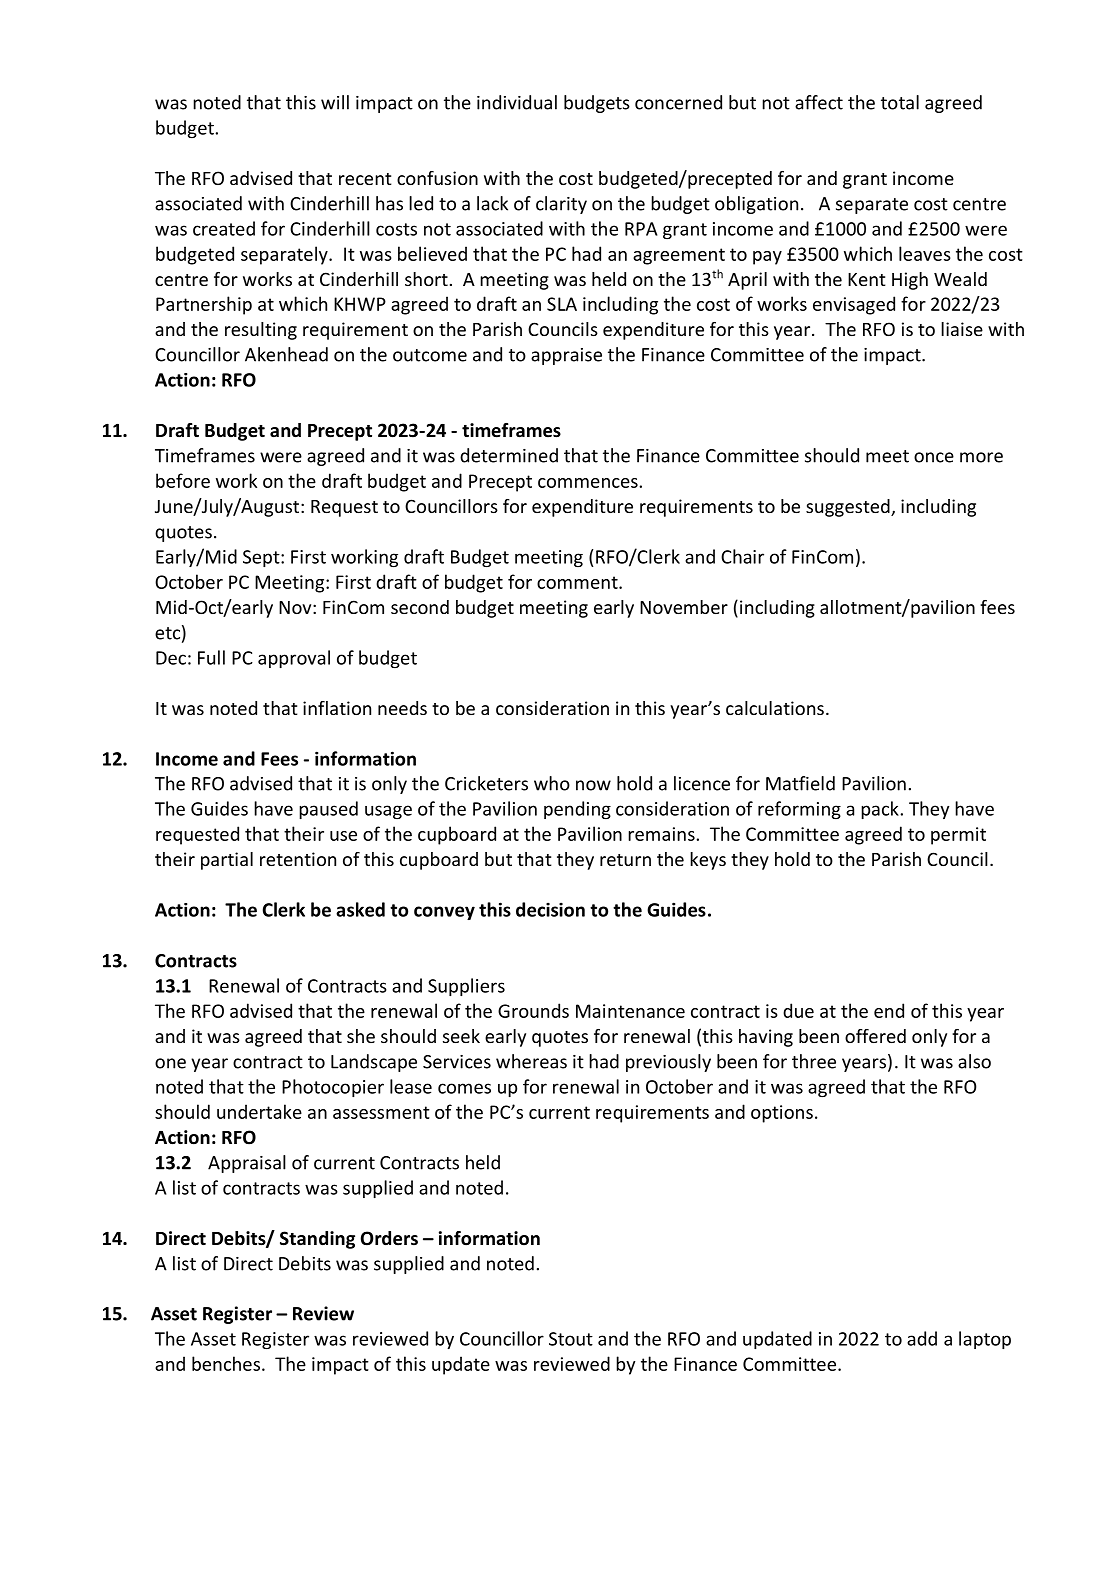 This page has width=1119, height=1582. What do you see at coordinates (881, 810) in the page?
I see `pack` at bounding box center [881, 810].
